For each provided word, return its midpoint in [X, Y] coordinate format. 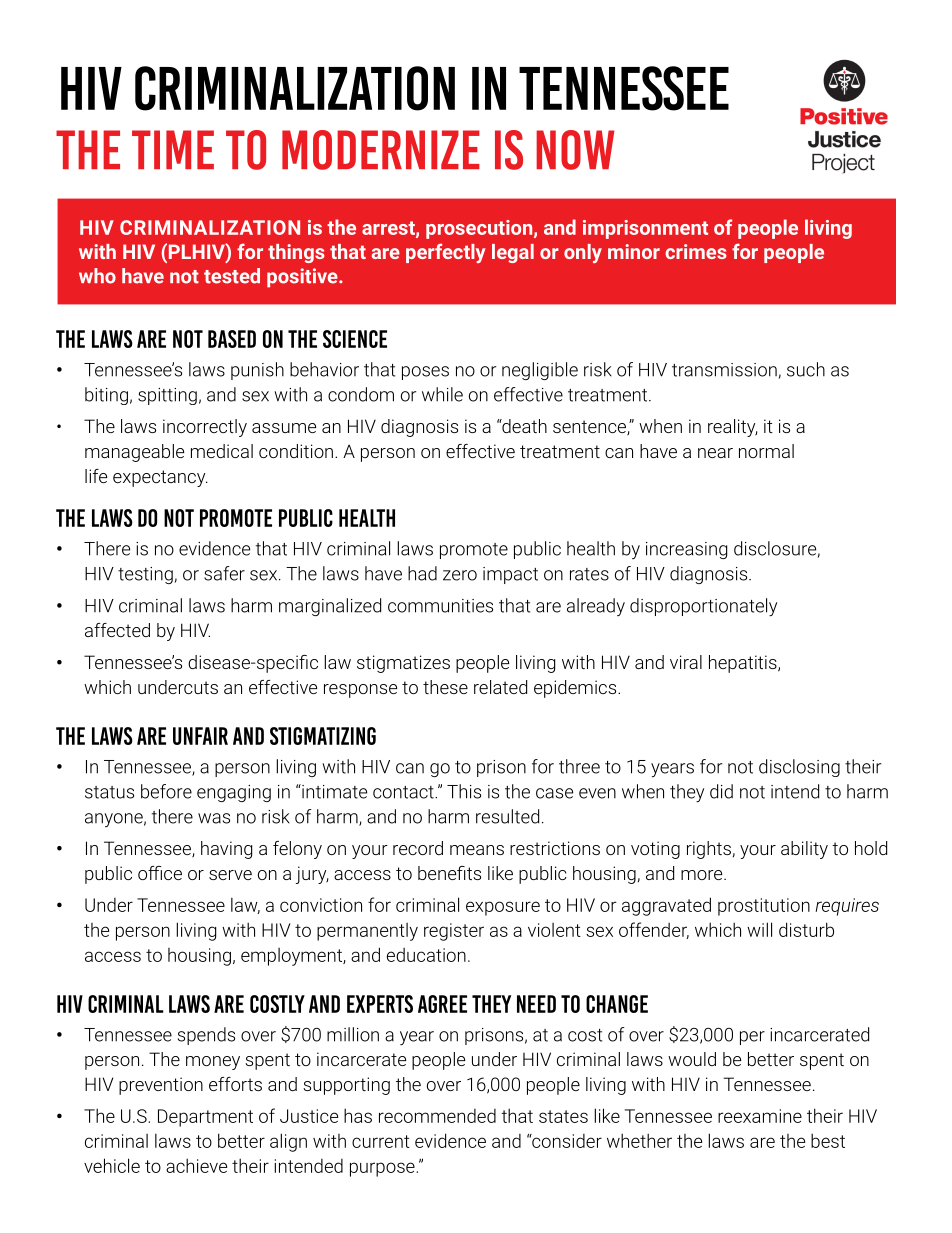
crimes [696, 251]
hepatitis [744, 664]
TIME [173, 149]
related [500, 687]
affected [117, 630]
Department [205, 1118]
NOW [575, 150]
